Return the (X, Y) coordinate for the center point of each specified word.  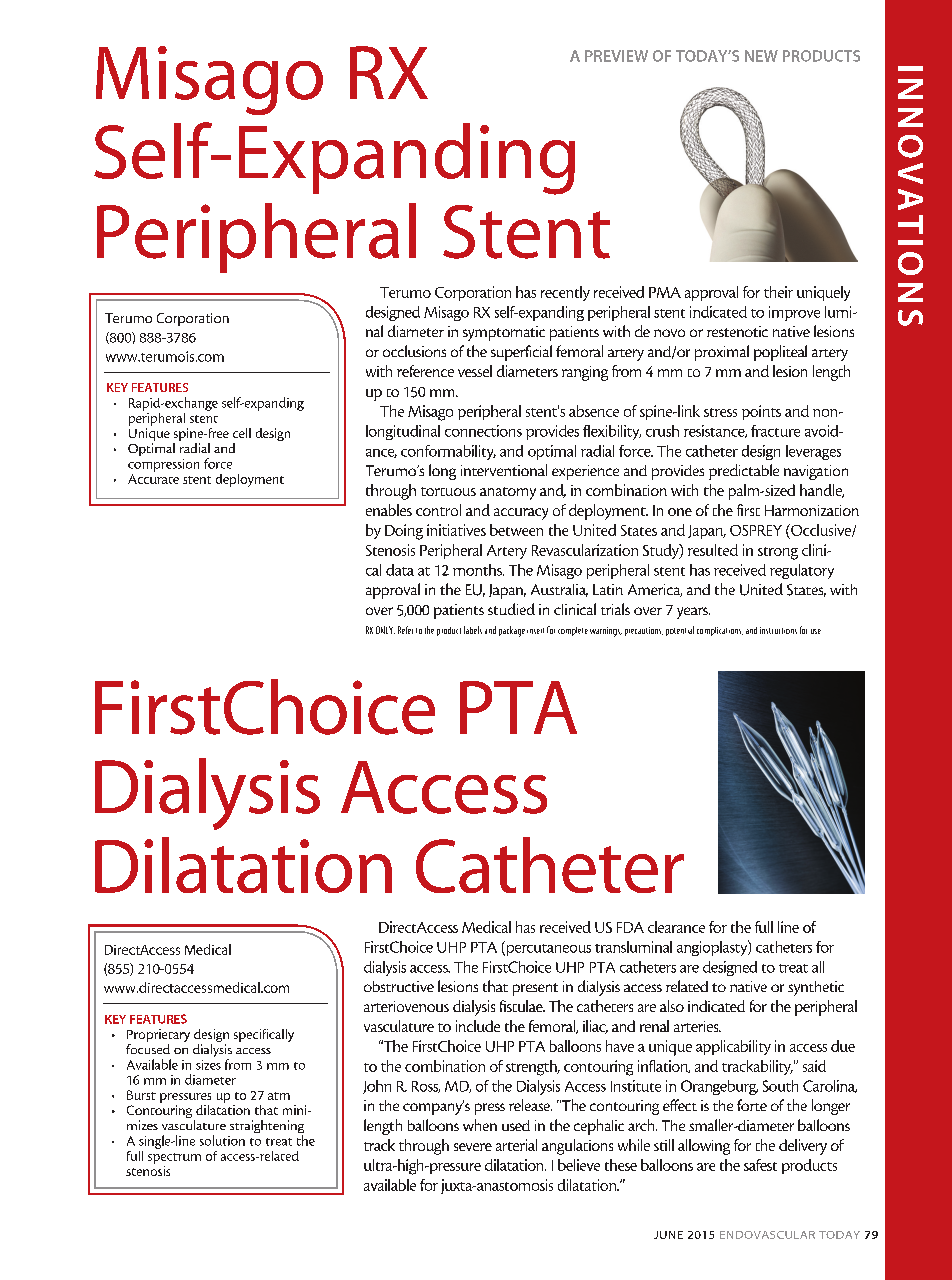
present (535, 989)
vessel (475, 371)
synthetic (816, 988)
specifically (264, 1035)
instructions (778, 630)
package (512, 631)
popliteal (780, 353)
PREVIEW (616, 56)
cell (242, 433)
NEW (761, 56)
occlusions (414, 351)
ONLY (385, 630)
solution (222, 1140)
